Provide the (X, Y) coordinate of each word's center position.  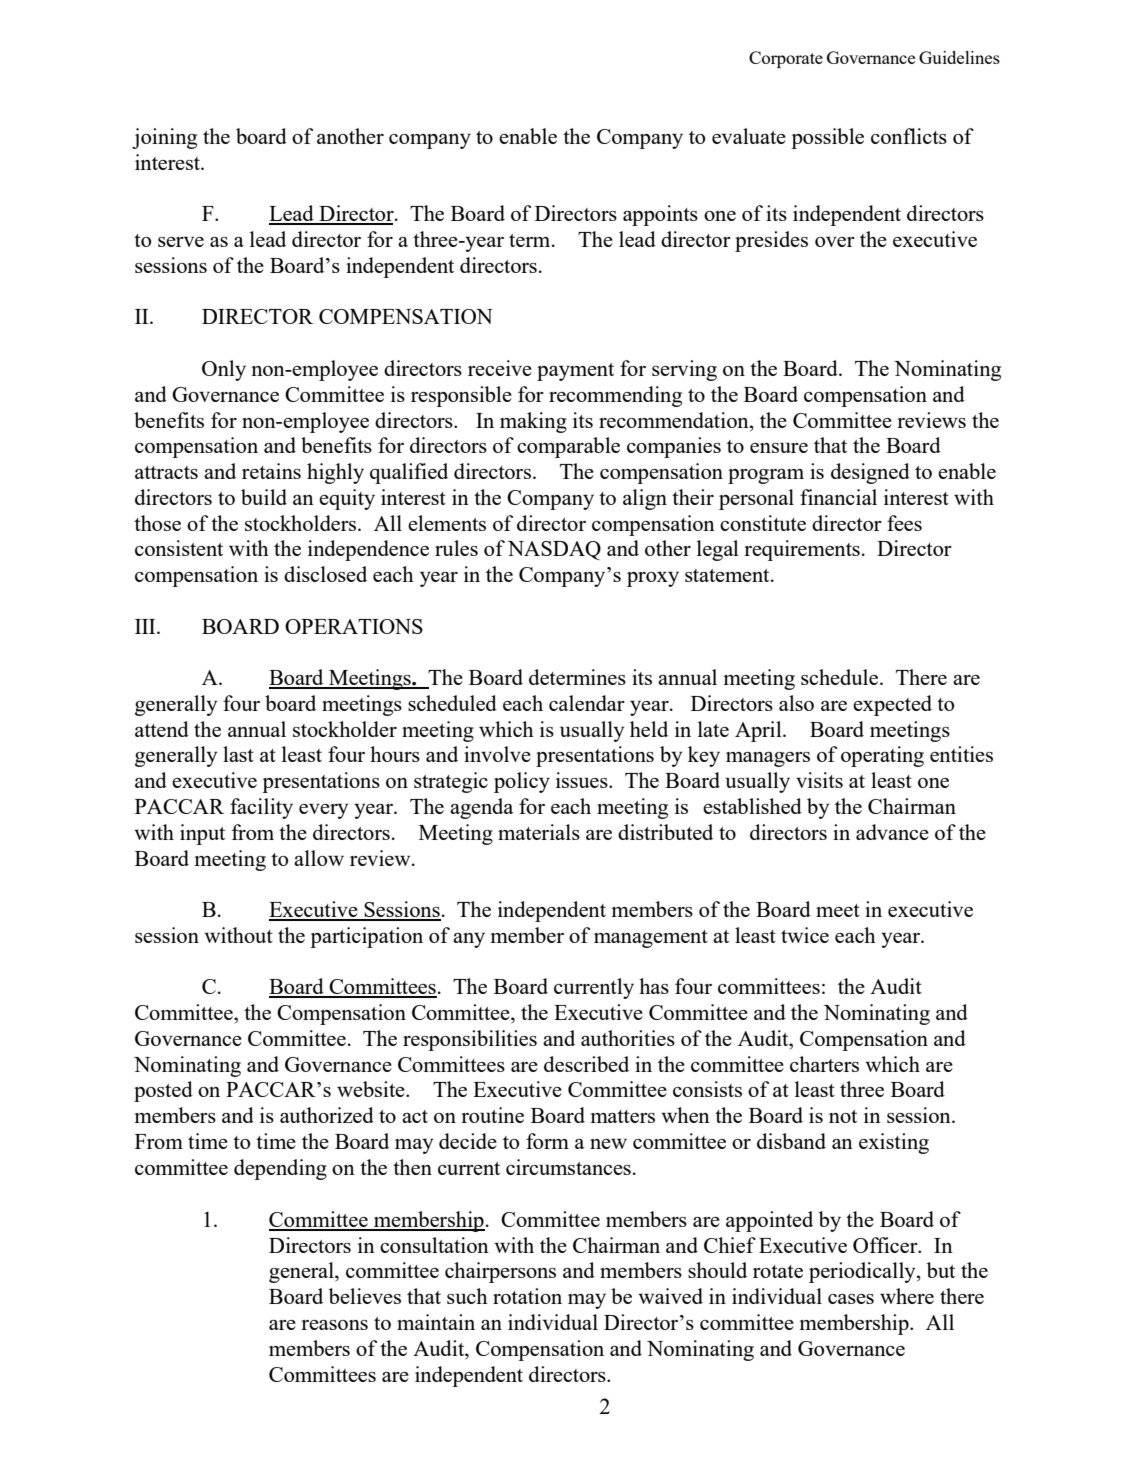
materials (539, 832)
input (202, 834)
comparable (568, 447)
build (264, 497)
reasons (334, 1325)
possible (827, 138)
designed (870, 473)
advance (892, 832)
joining (164, 138)
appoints (660, 215)
